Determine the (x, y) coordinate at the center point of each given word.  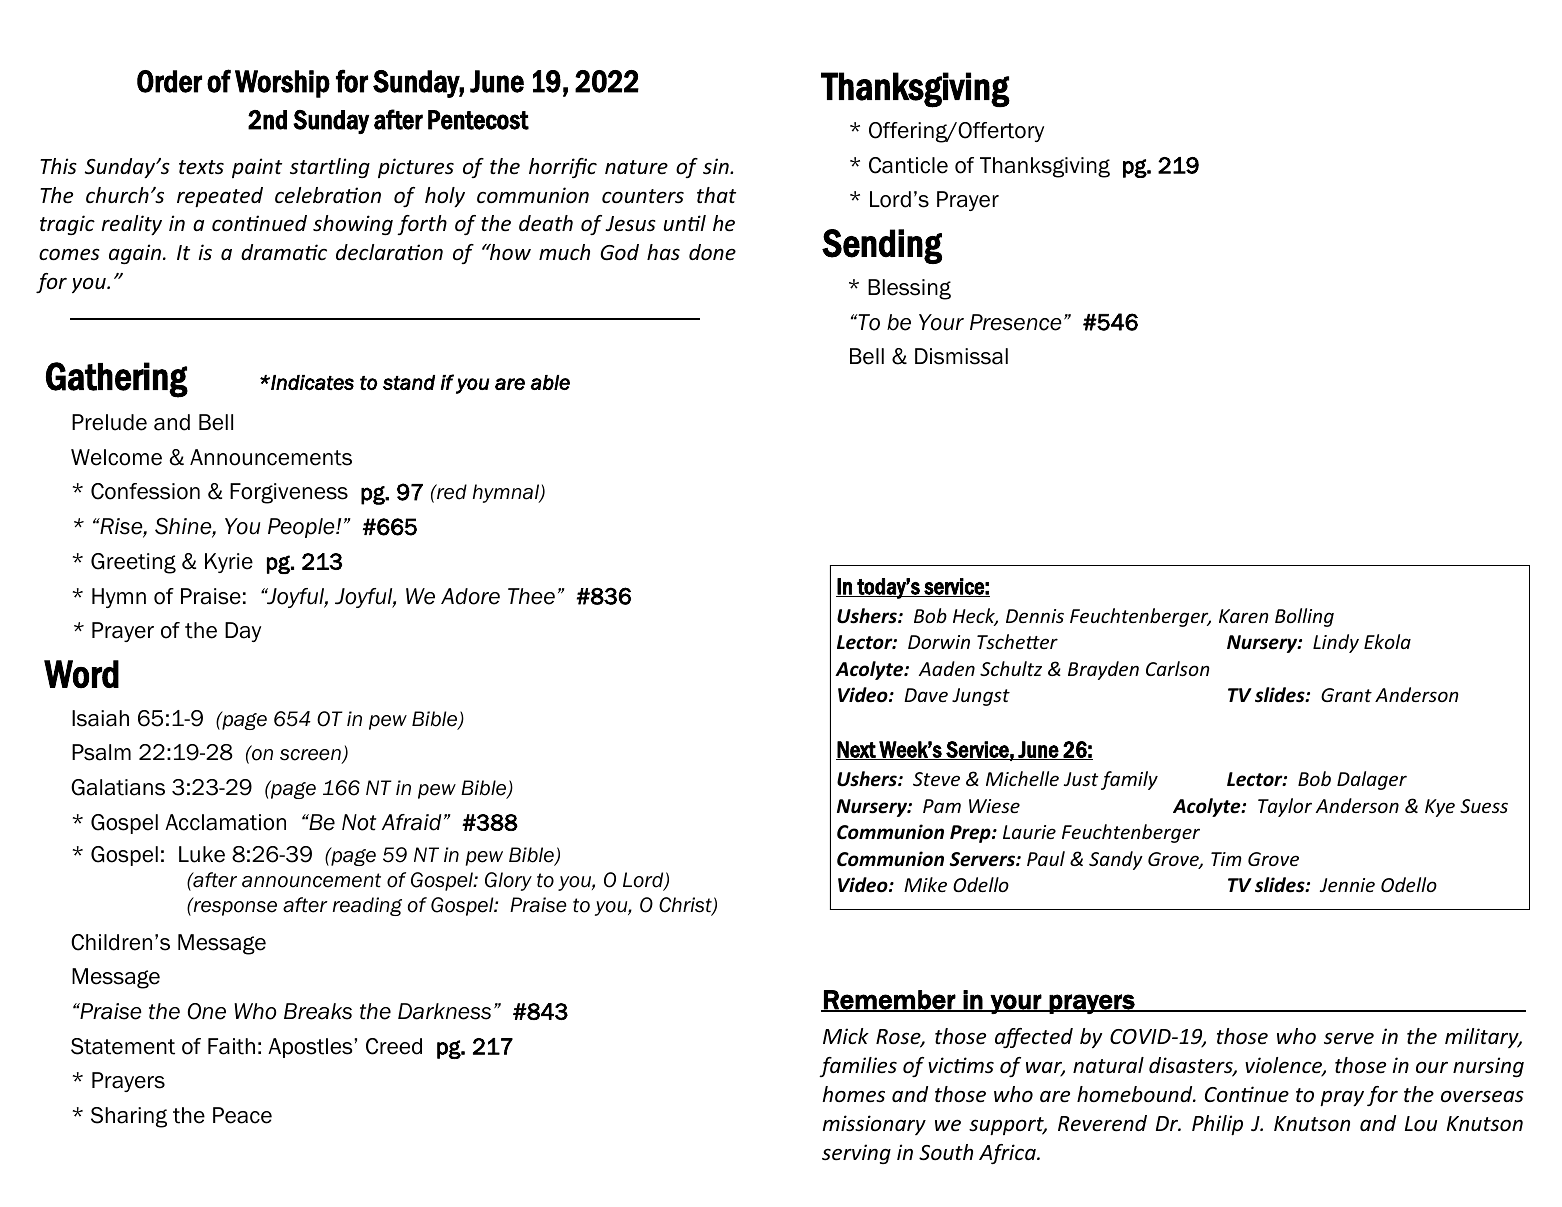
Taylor (1285, 807)
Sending (882, 246)
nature (636, 167)
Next (857, 750)
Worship (282, 84)
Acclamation (225, 822)
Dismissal (961, 356)
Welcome (116, 457)
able (550, 382)
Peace (242, 1115)
